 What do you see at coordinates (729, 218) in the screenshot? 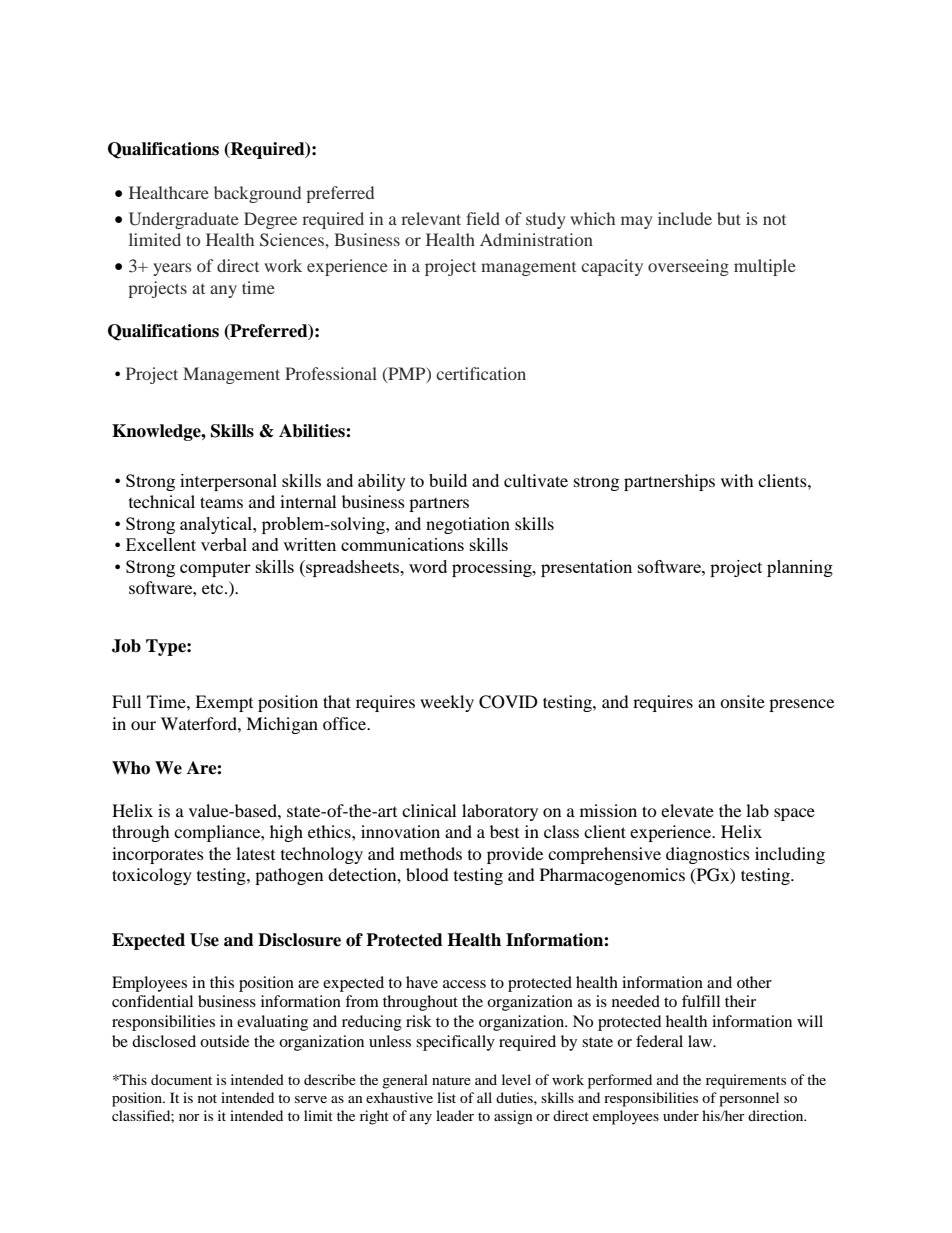
I see `but` at bounding box center [729, 218].
